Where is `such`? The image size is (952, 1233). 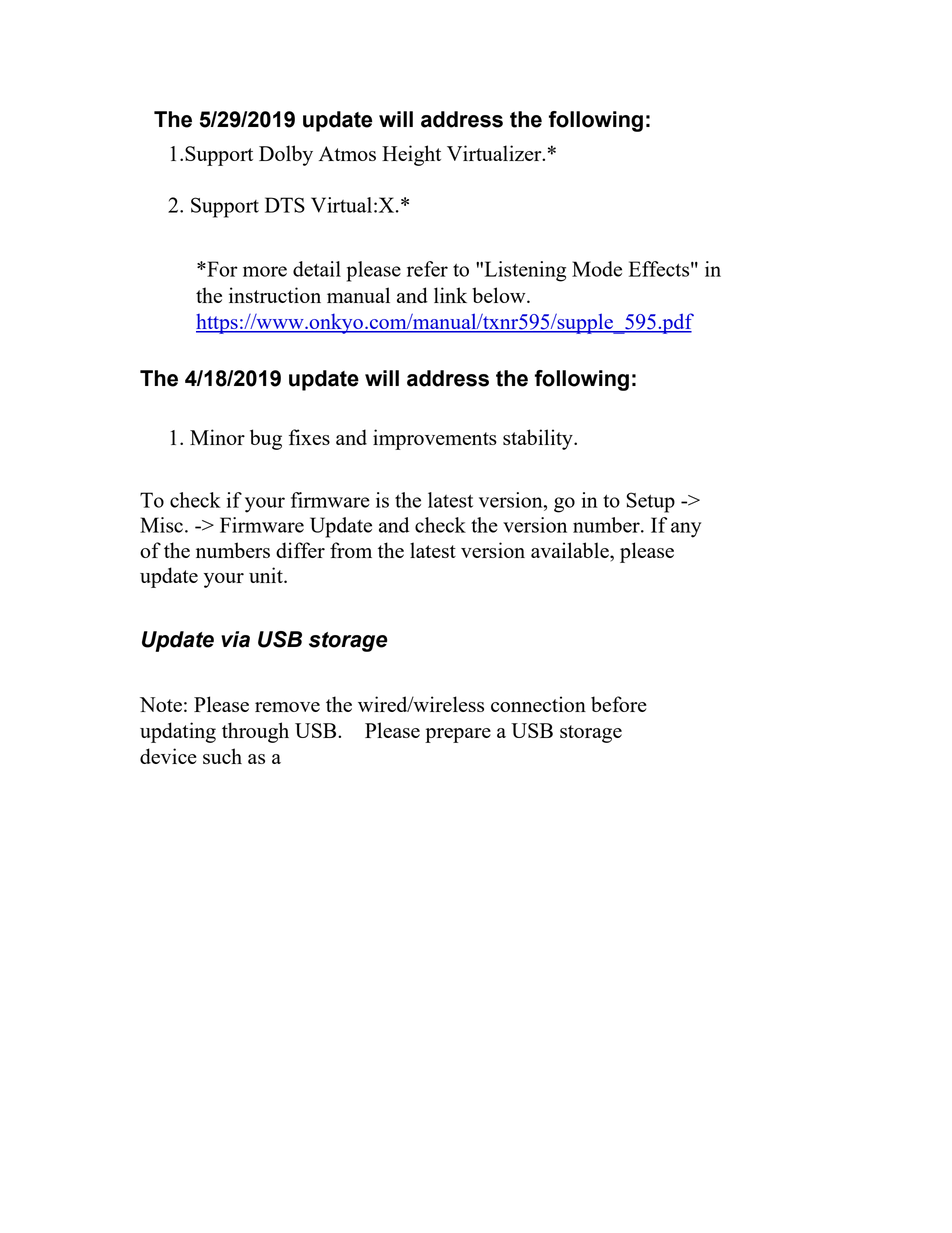
such is located at coordinates (222, 756).
